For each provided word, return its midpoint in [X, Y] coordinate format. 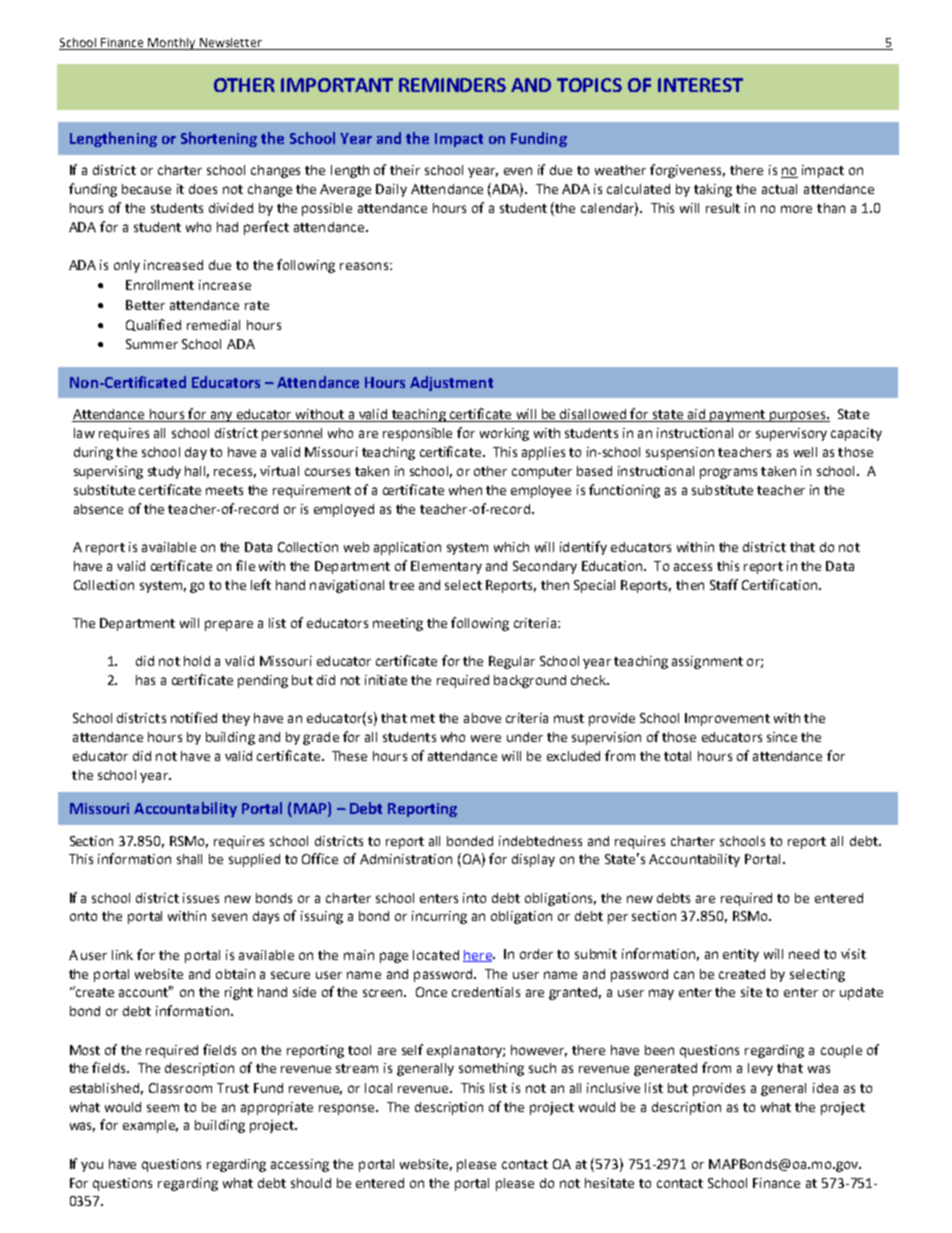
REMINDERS [452, 85]
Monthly [172, 44]
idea [825, 1088]
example [150, 1126]
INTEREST [700, 85]
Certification [779, 584]
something [491, 1069]
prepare [229, 625]
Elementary [446, 567]
